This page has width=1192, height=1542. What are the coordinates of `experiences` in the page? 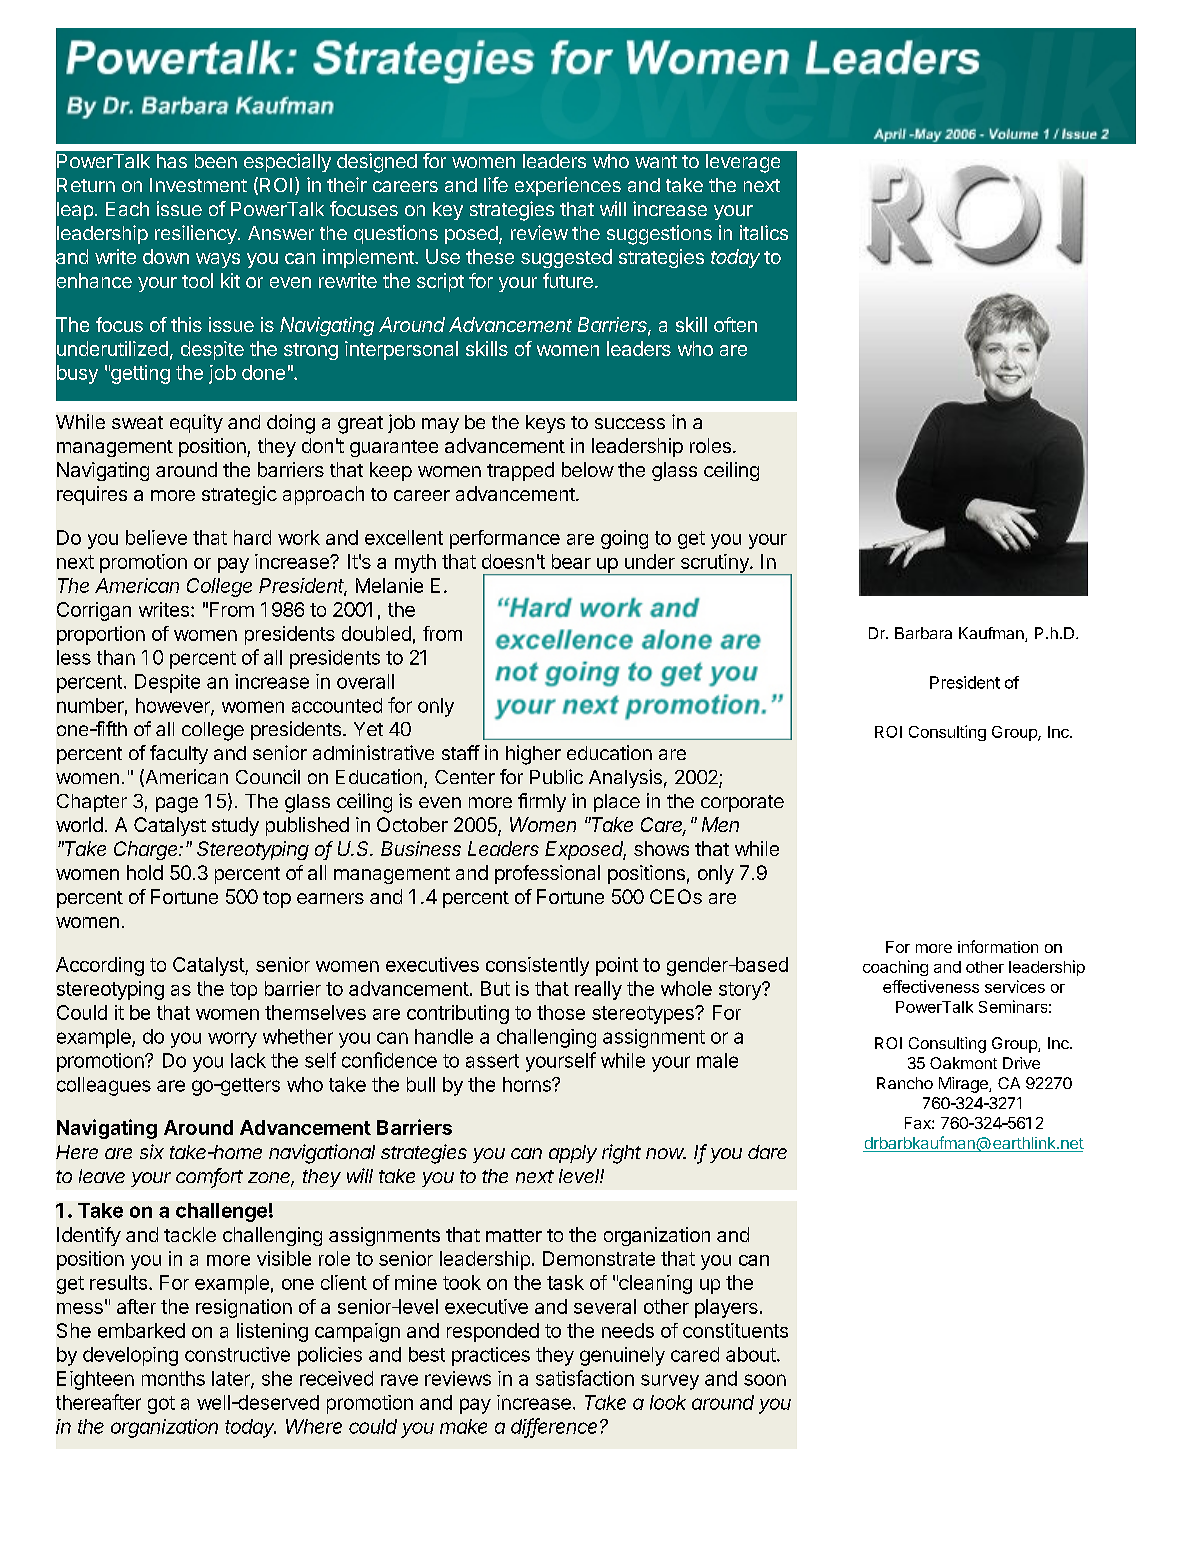 It's located at (568, 186).
